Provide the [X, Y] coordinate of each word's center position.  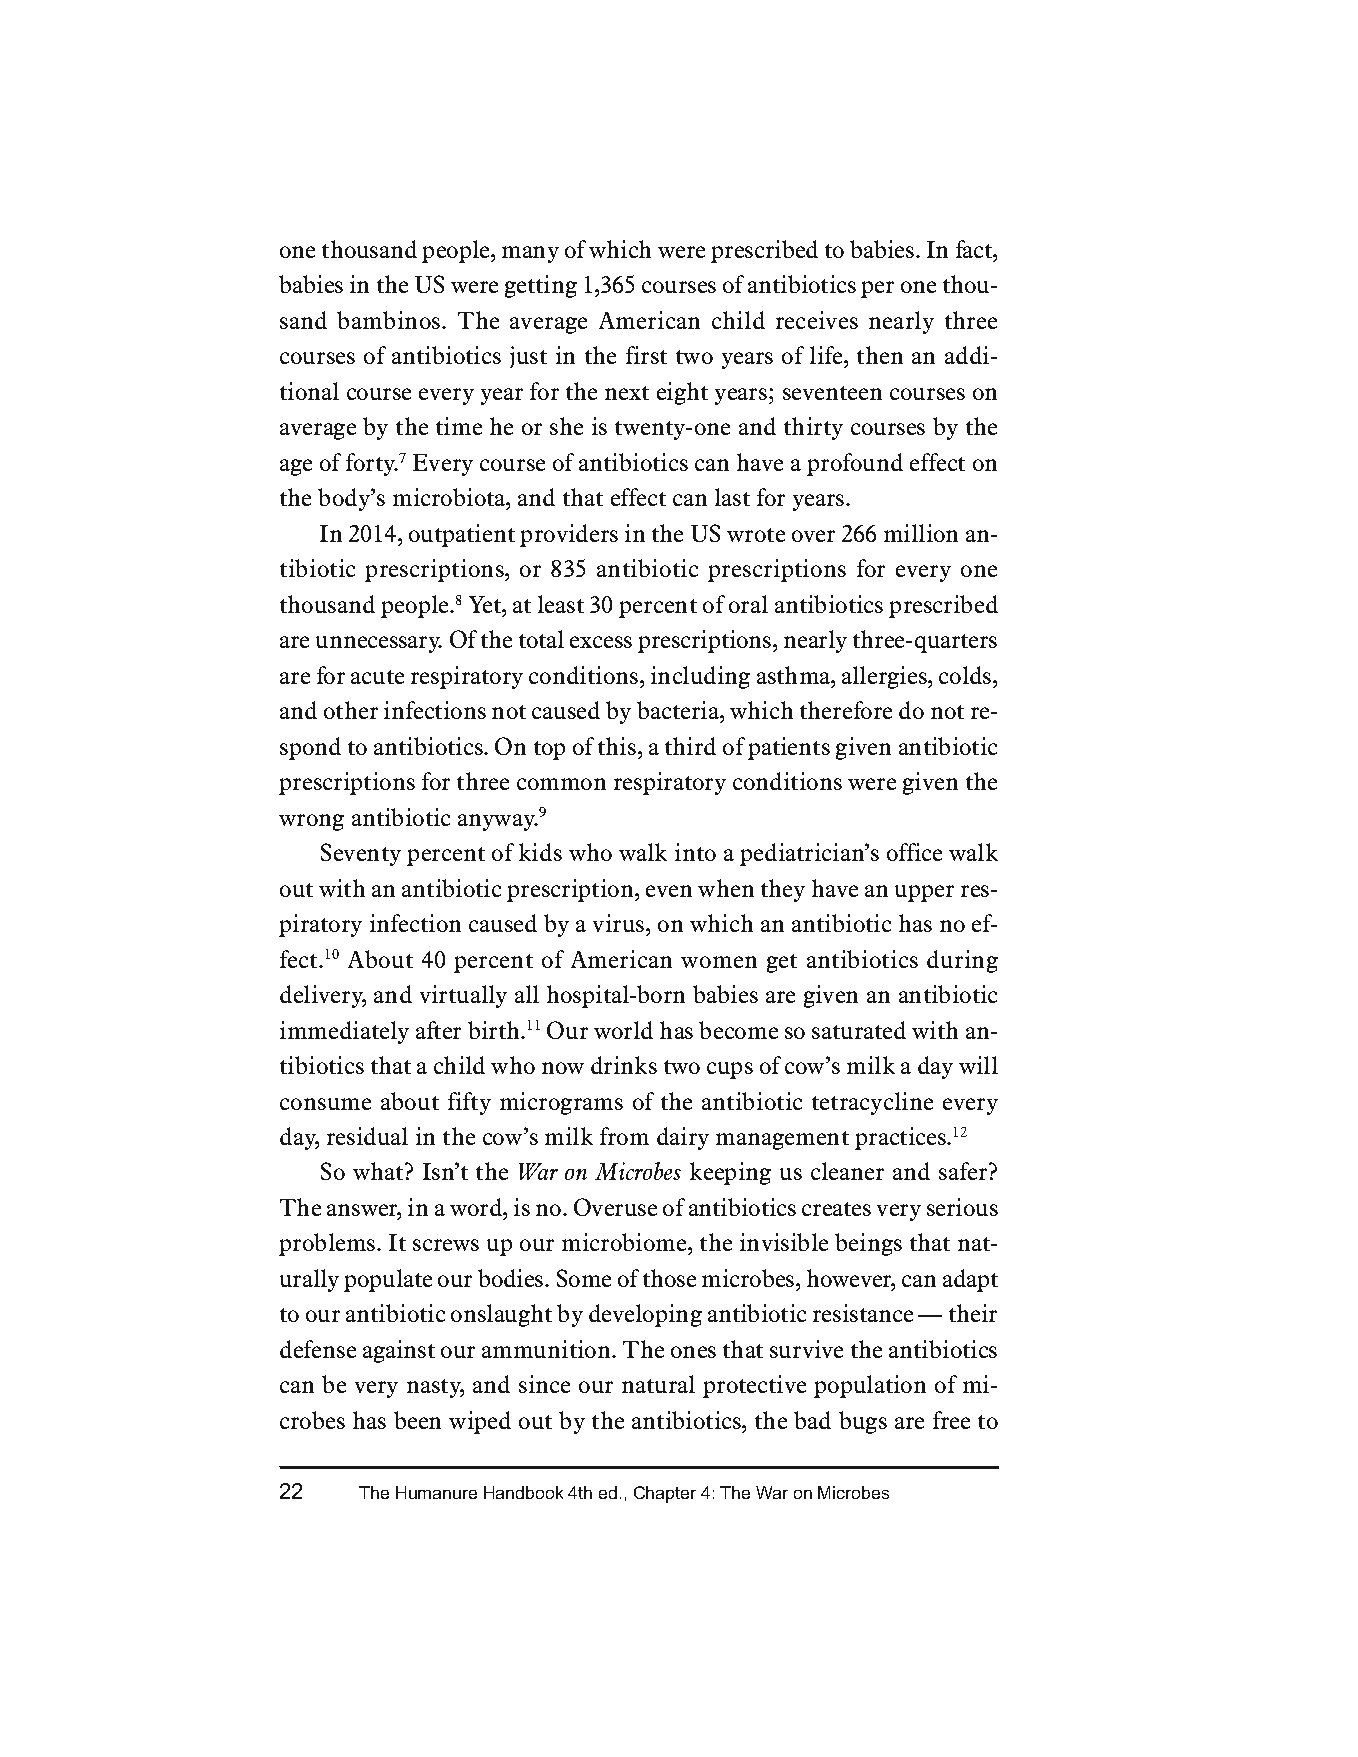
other [351, 710]
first [646, 355]
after [438, 1030]
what [379, 1171]
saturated [859, 1030]
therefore [846, 710]
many [530, 254]
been [417, 1420]
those [669, 1278]
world [623, 1030]
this [618, 746]
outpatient [462, 535]
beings [868, 1244]
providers [569, 535]
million [921, 533]
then [880, 355]
